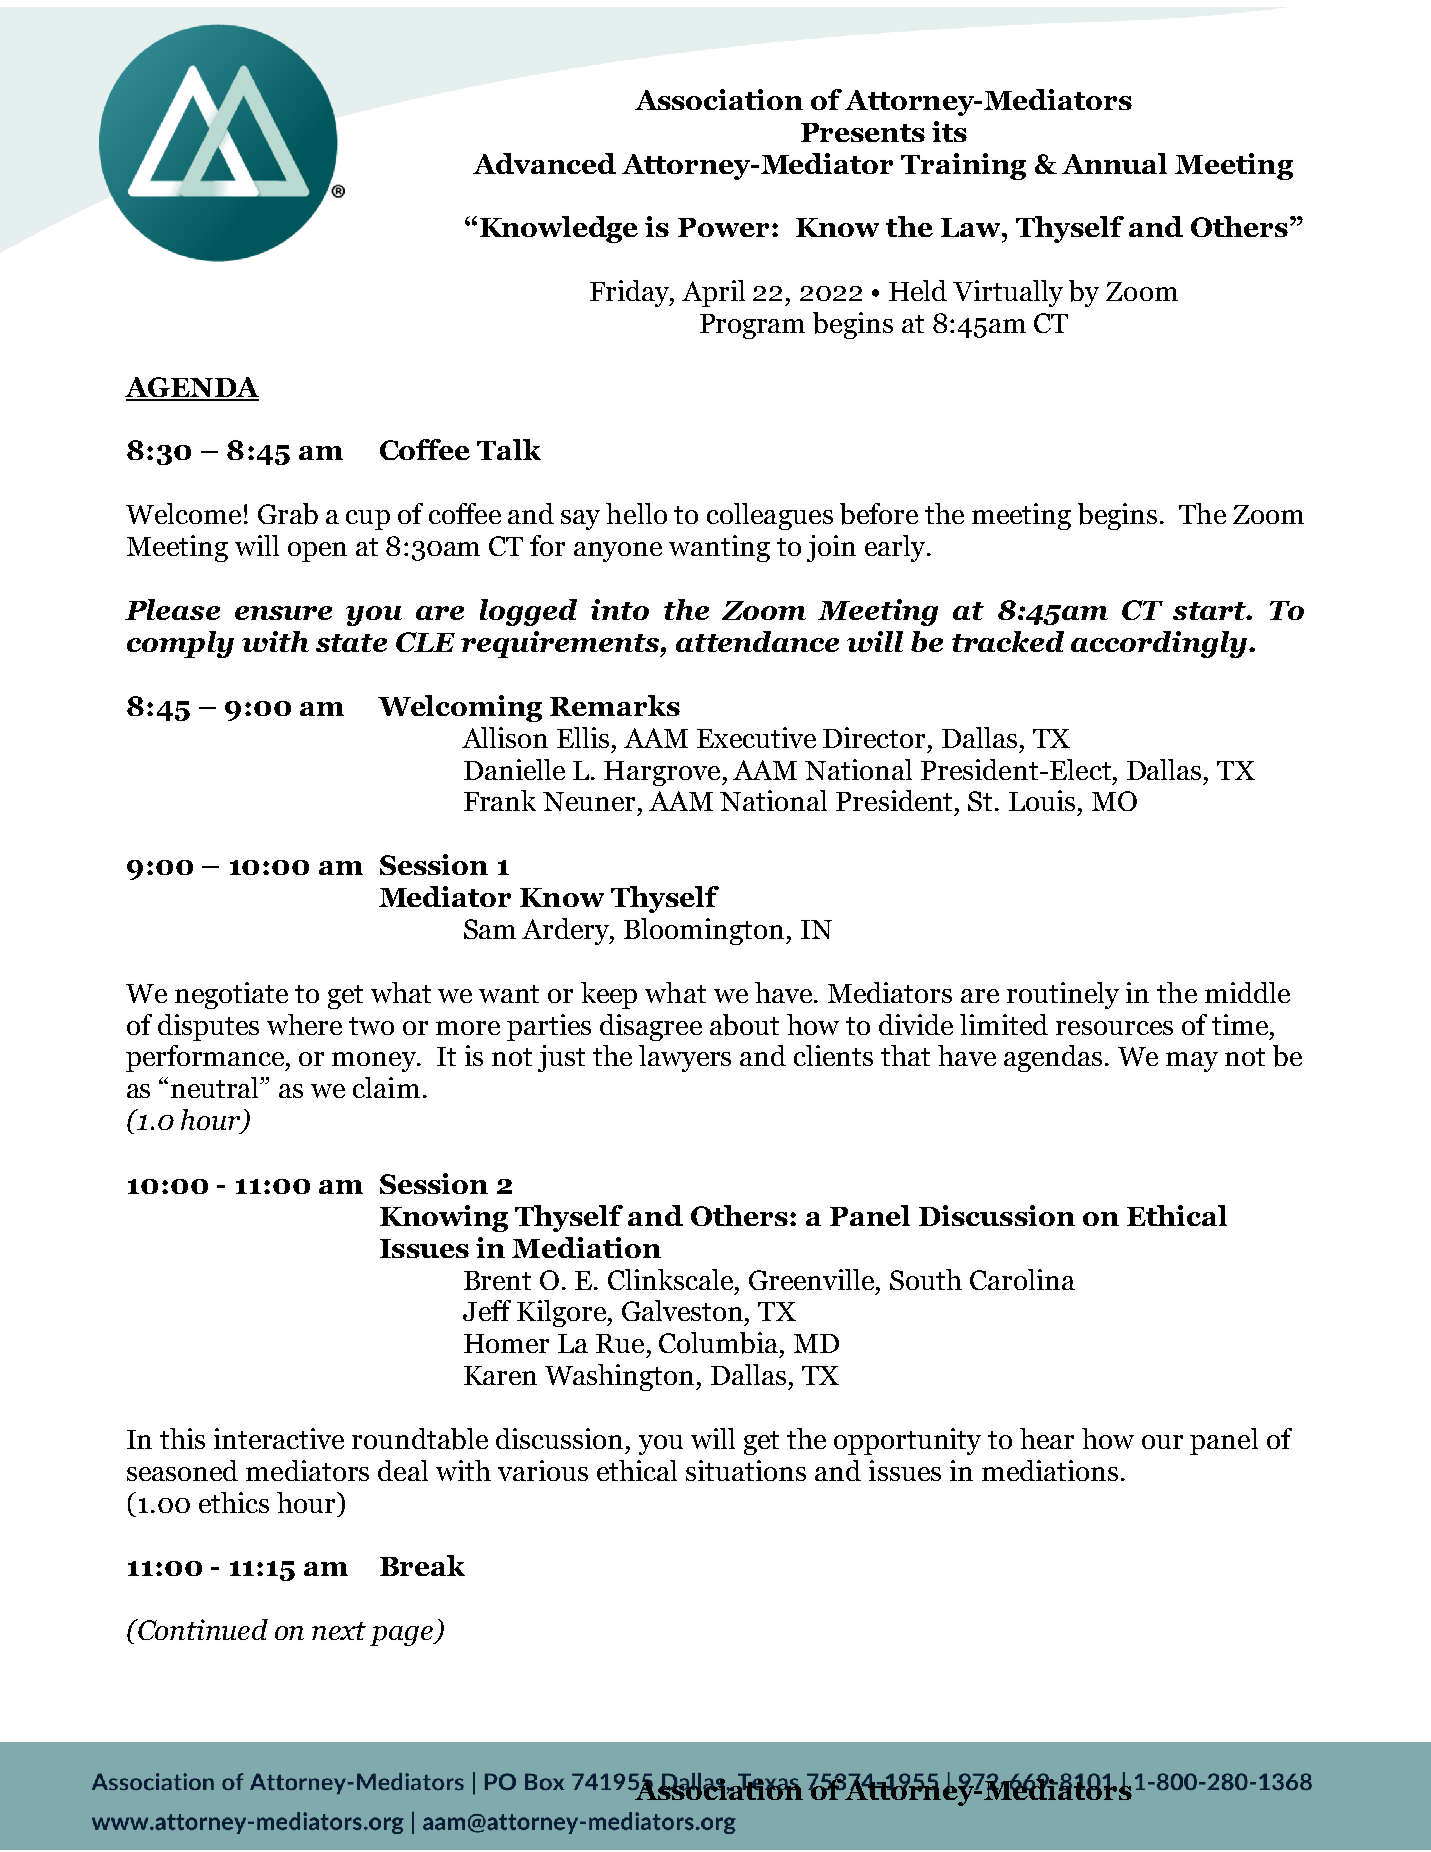 This screenshot has width=1431, height=1852. What do you see at coordinates (746, 1470) in the screenshot?
I see `situations` at bounding box center [746, 1470].
